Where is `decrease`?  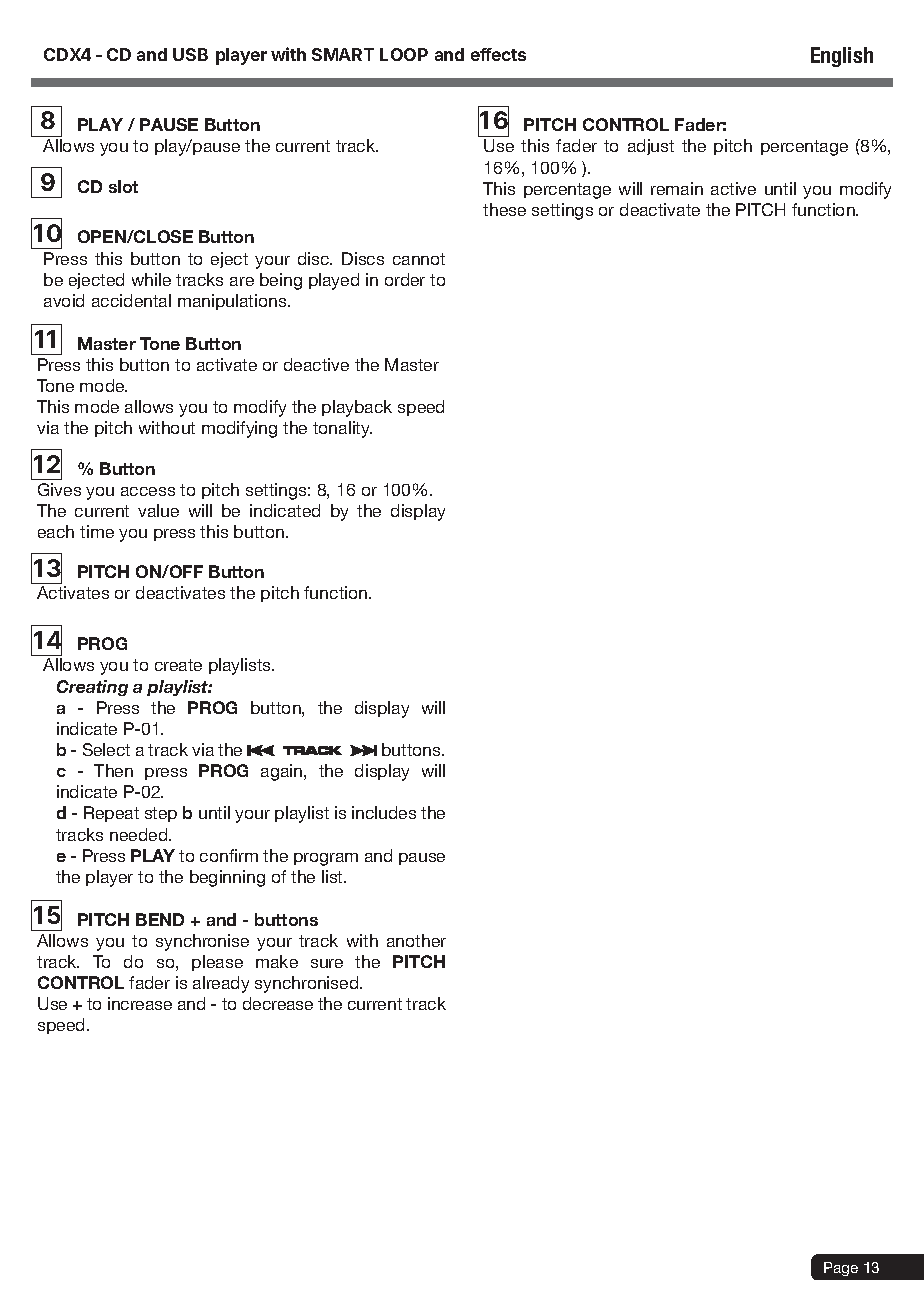 decrease is located at coordinates (278, 1003).
